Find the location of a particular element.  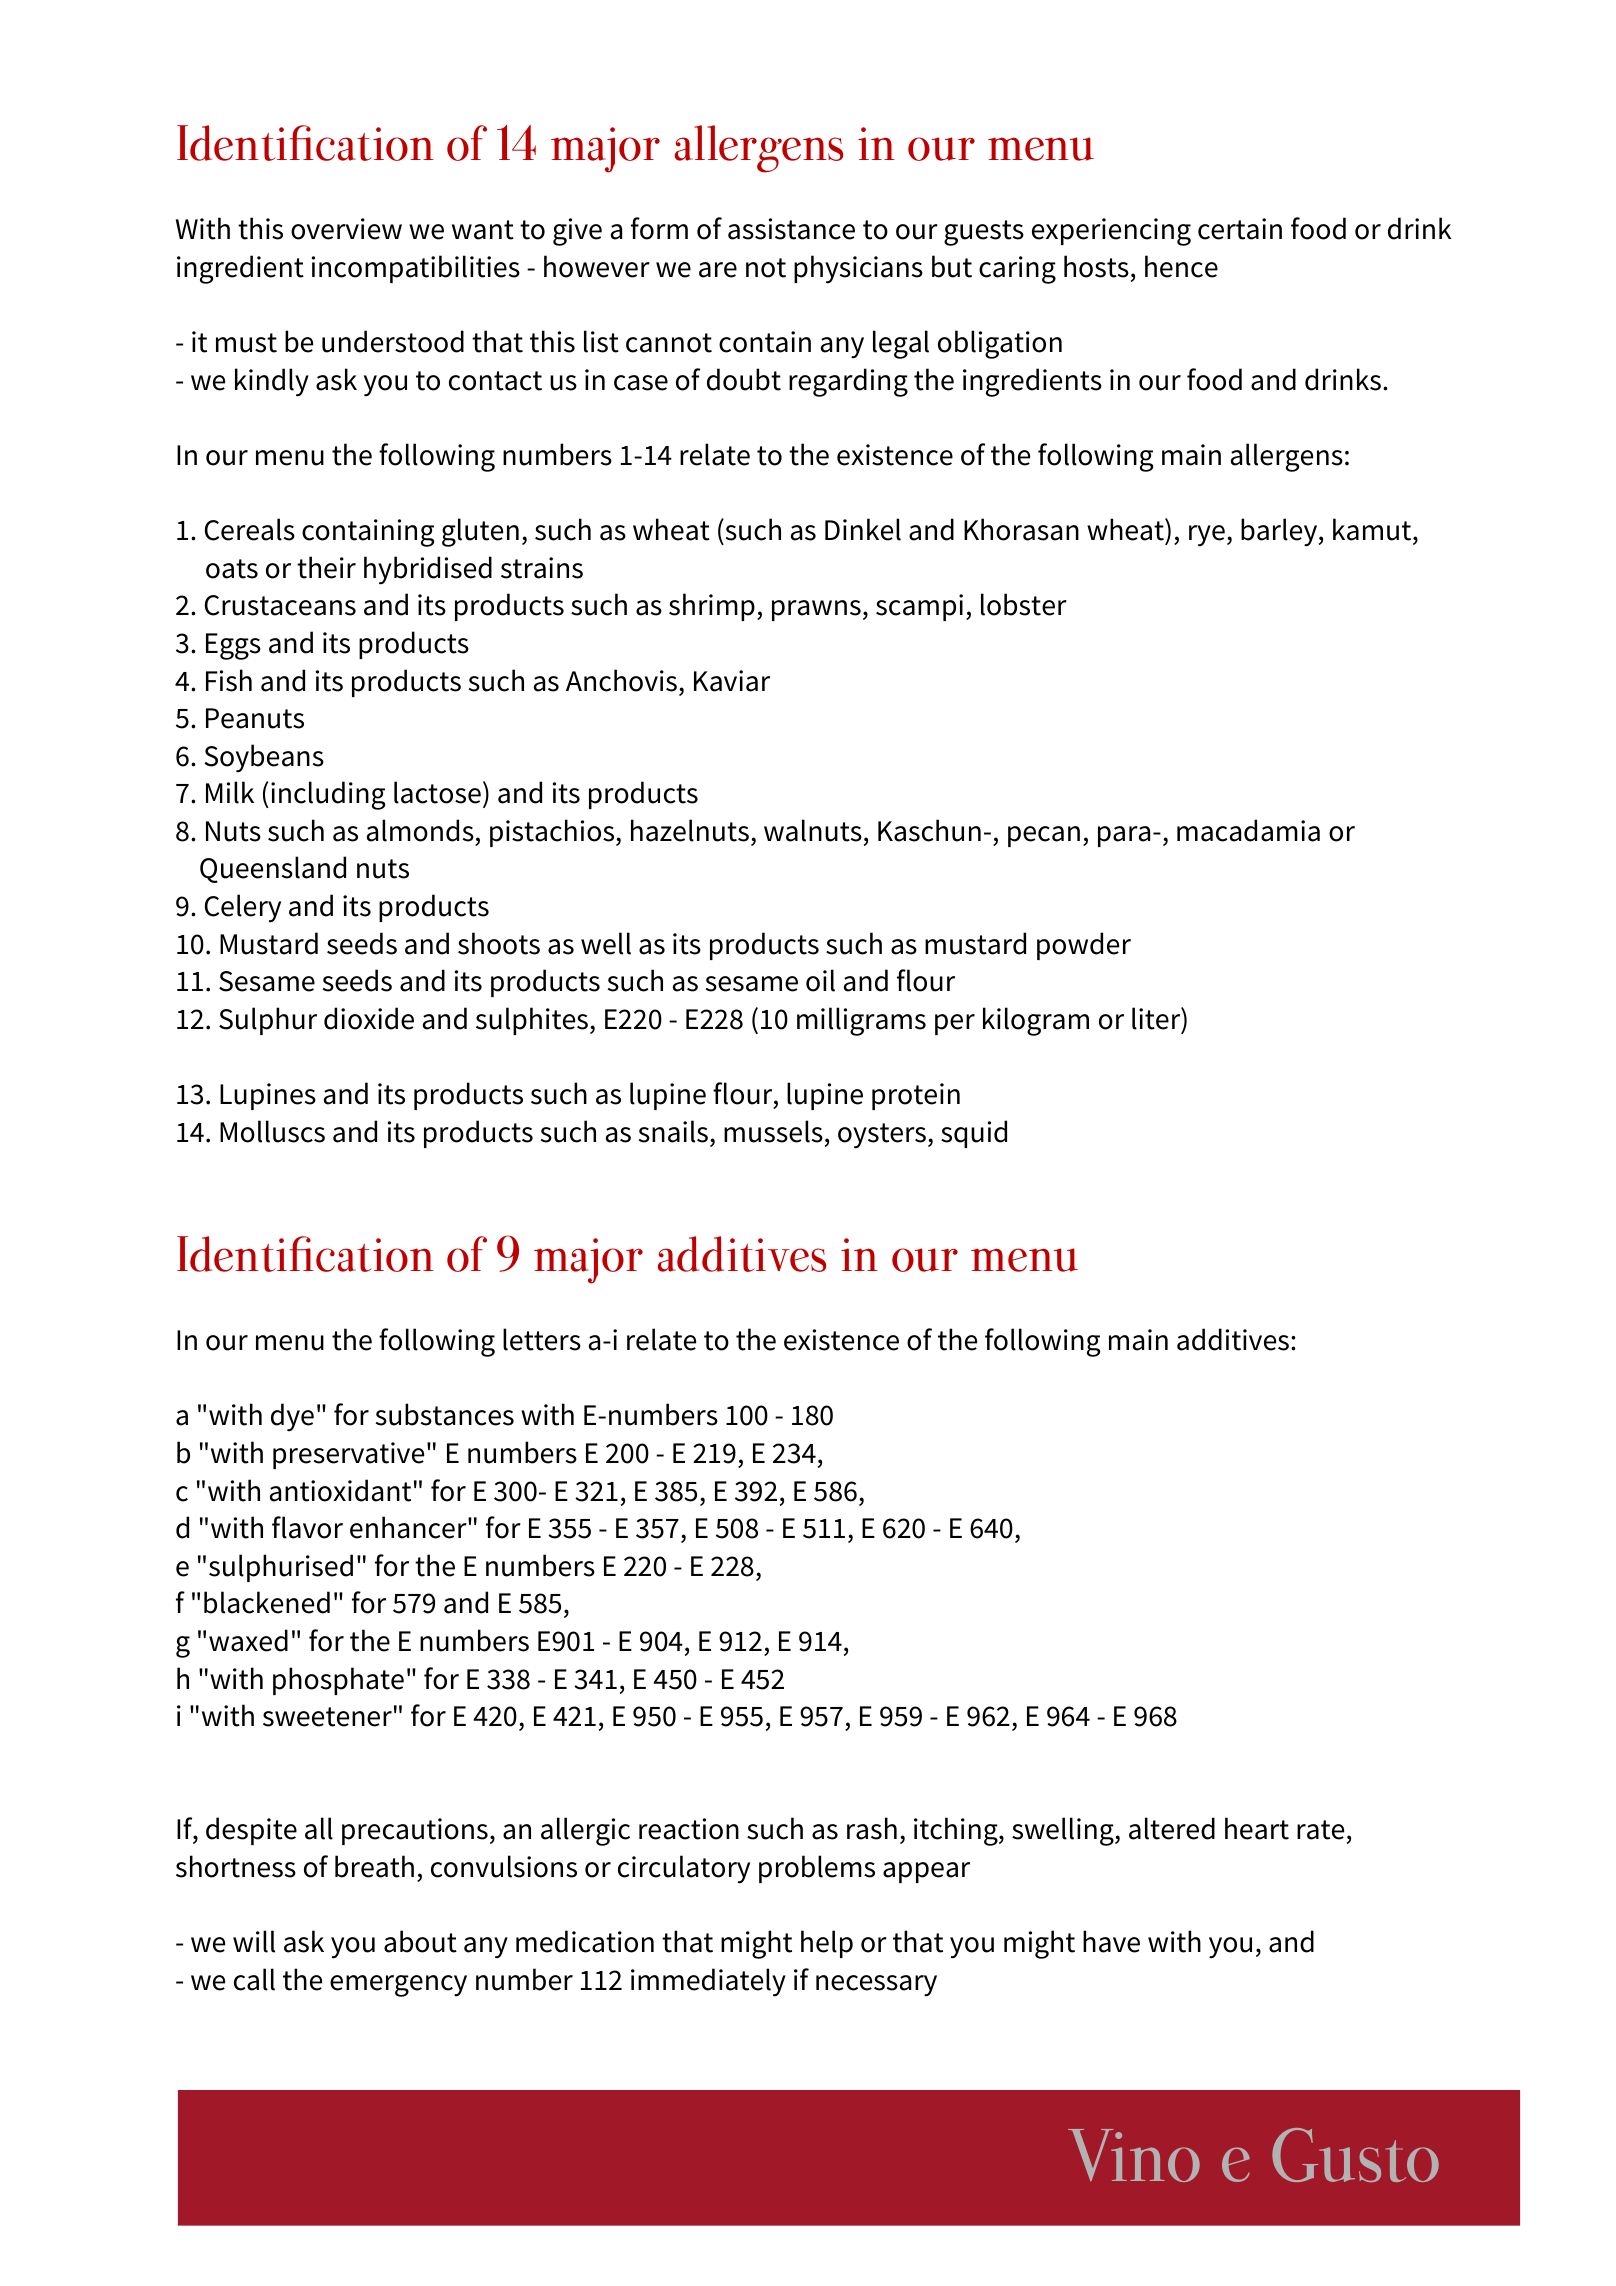

hence is located at coordinates (1181, 266).
